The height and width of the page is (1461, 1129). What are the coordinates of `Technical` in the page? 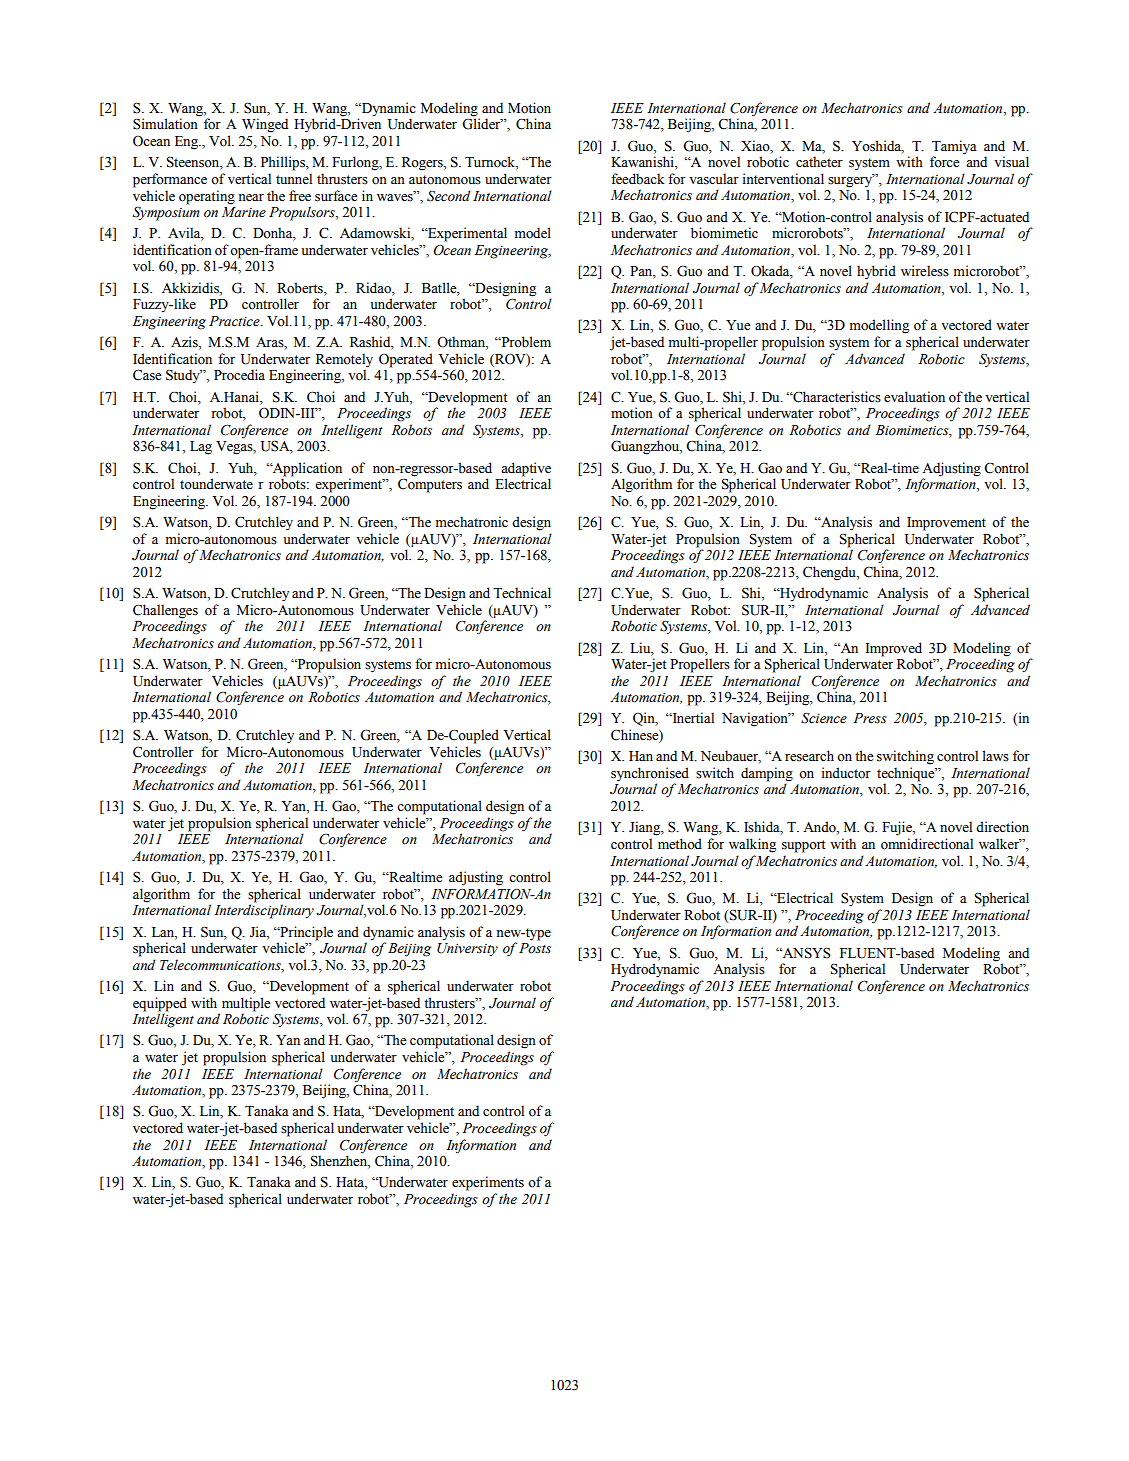 It's located at (522, 593).
